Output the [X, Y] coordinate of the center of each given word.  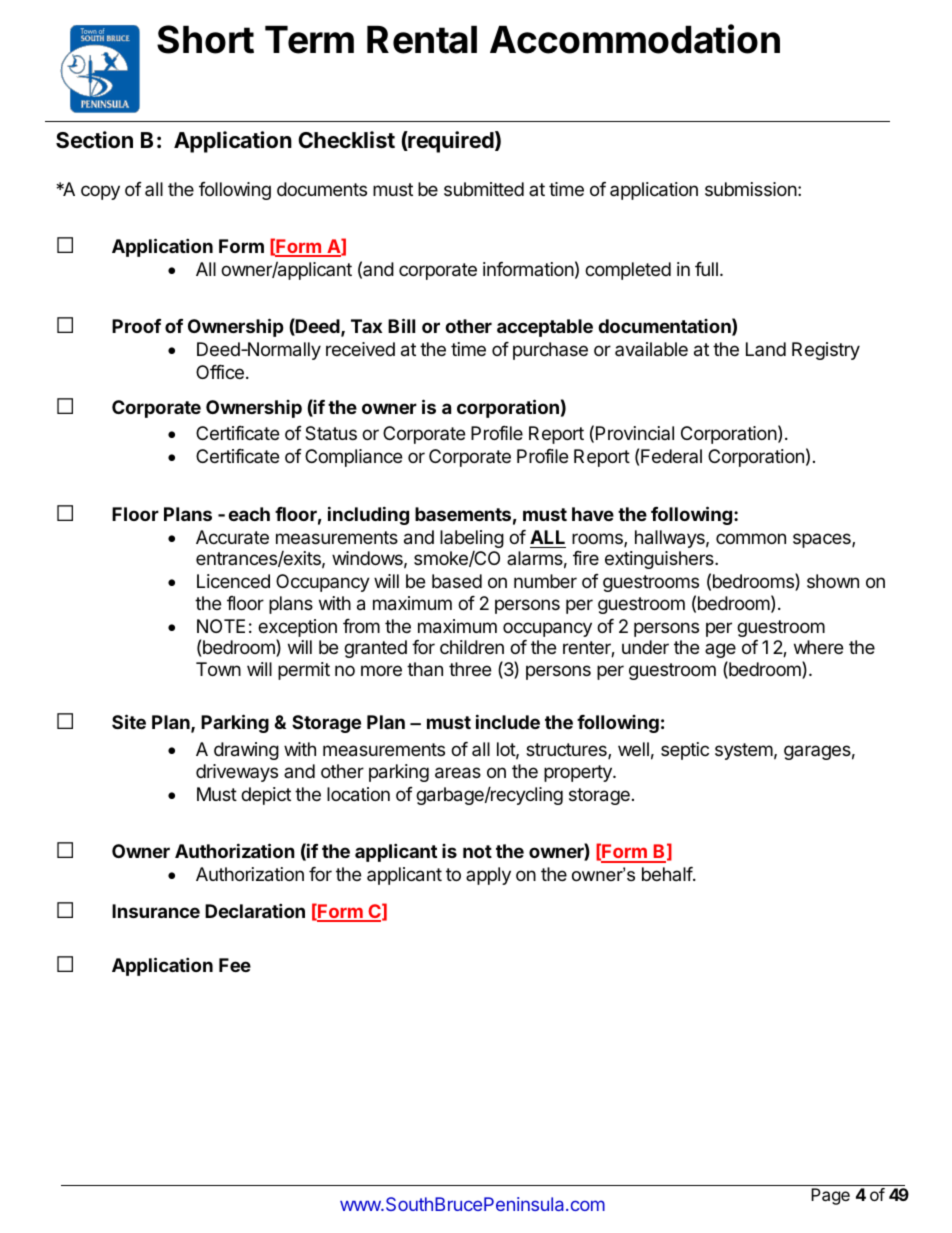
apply [488, 876]
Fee [235, 965]
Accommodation [635, 39]
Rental [422, 40]
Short [205, 39]
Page [830, 1196]
